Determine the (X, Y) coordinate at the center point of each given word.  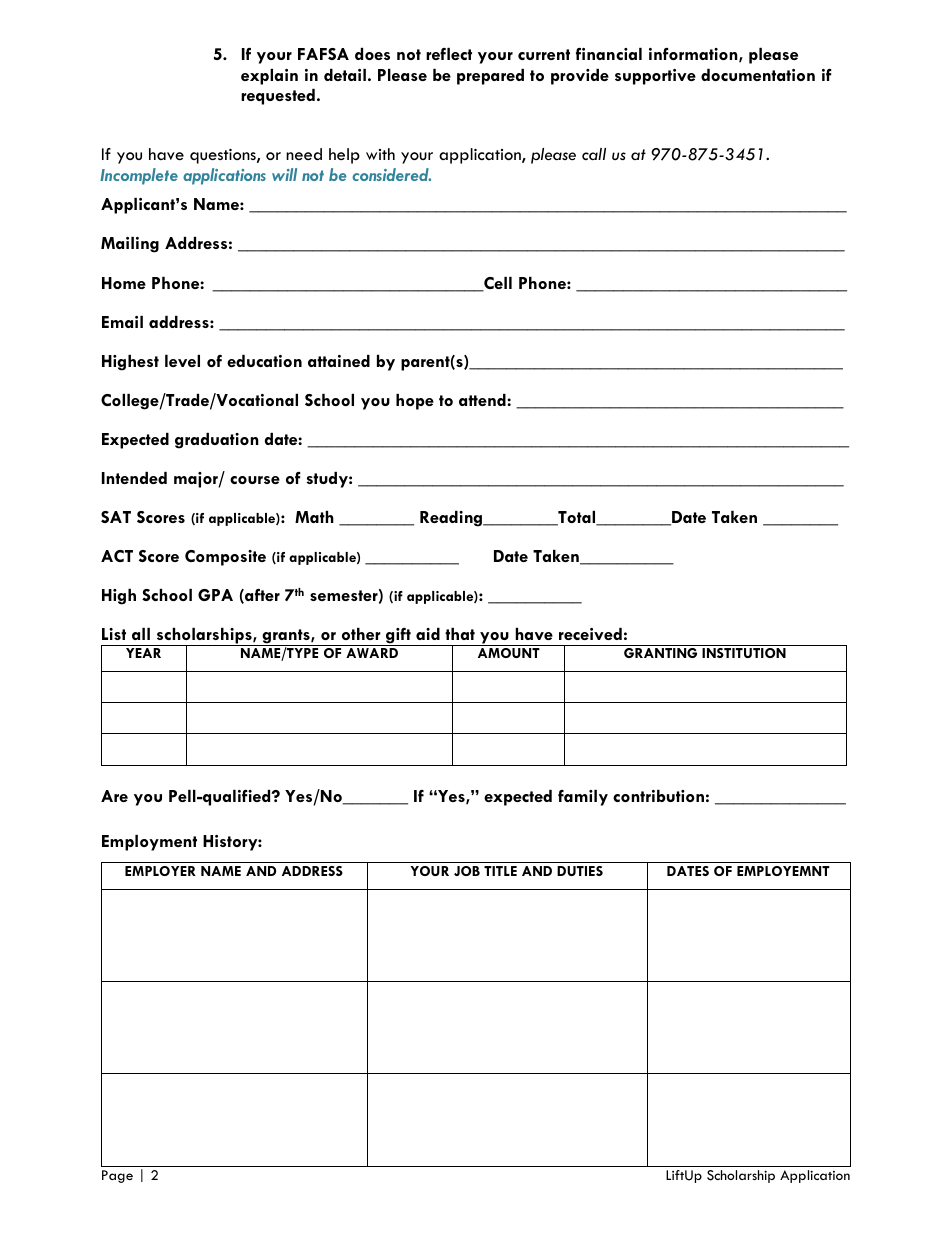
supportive (655, 77)
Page (117, 1176)
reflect (449, 54)
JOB (467, 871)
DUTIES (580, 871)
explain (269, 77)
